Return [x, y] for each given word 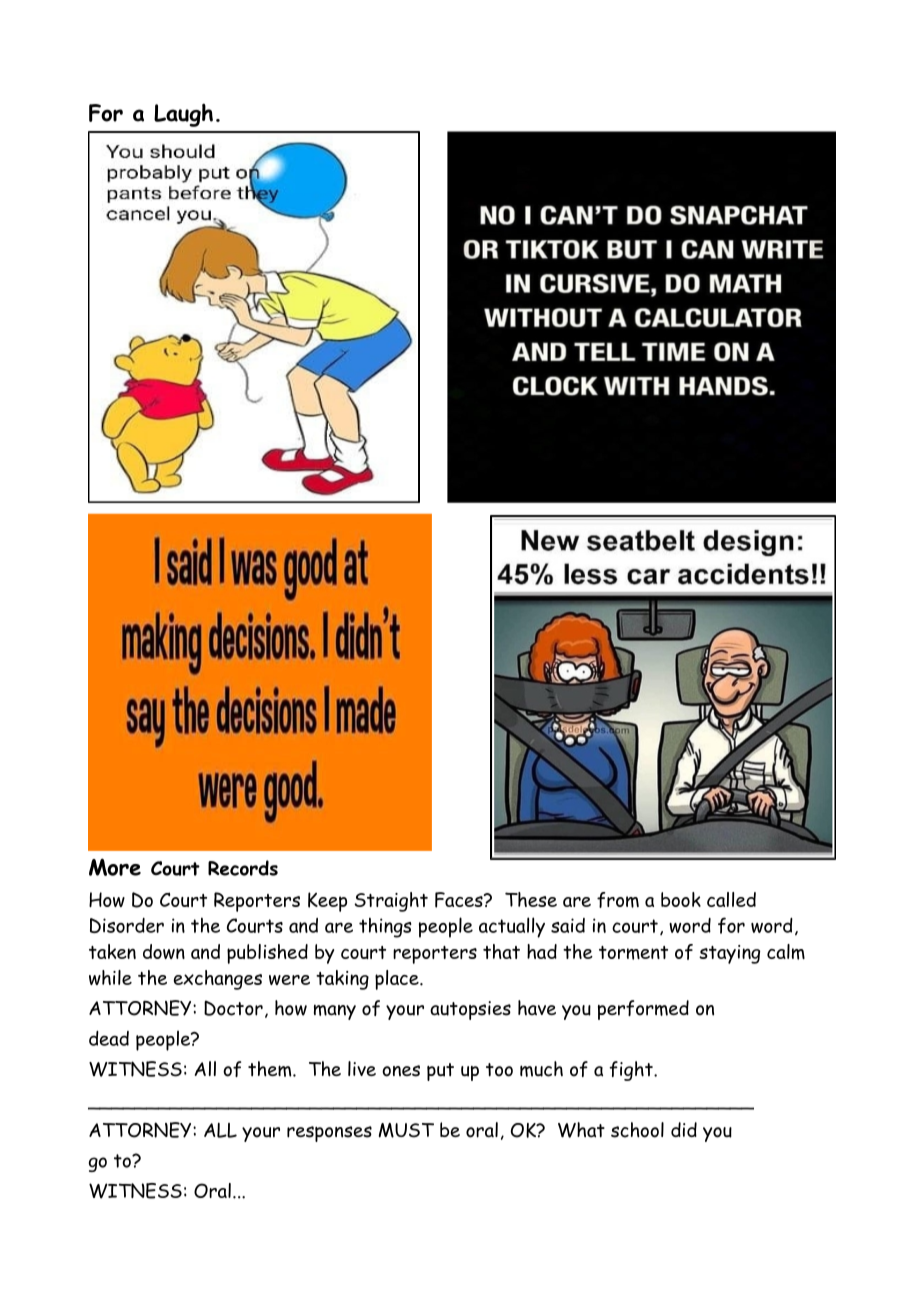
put [440, 1072]
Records [243, 868]
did [684, 1129]
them [271, 1069]
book [681, 899]
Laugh [183, 115]
